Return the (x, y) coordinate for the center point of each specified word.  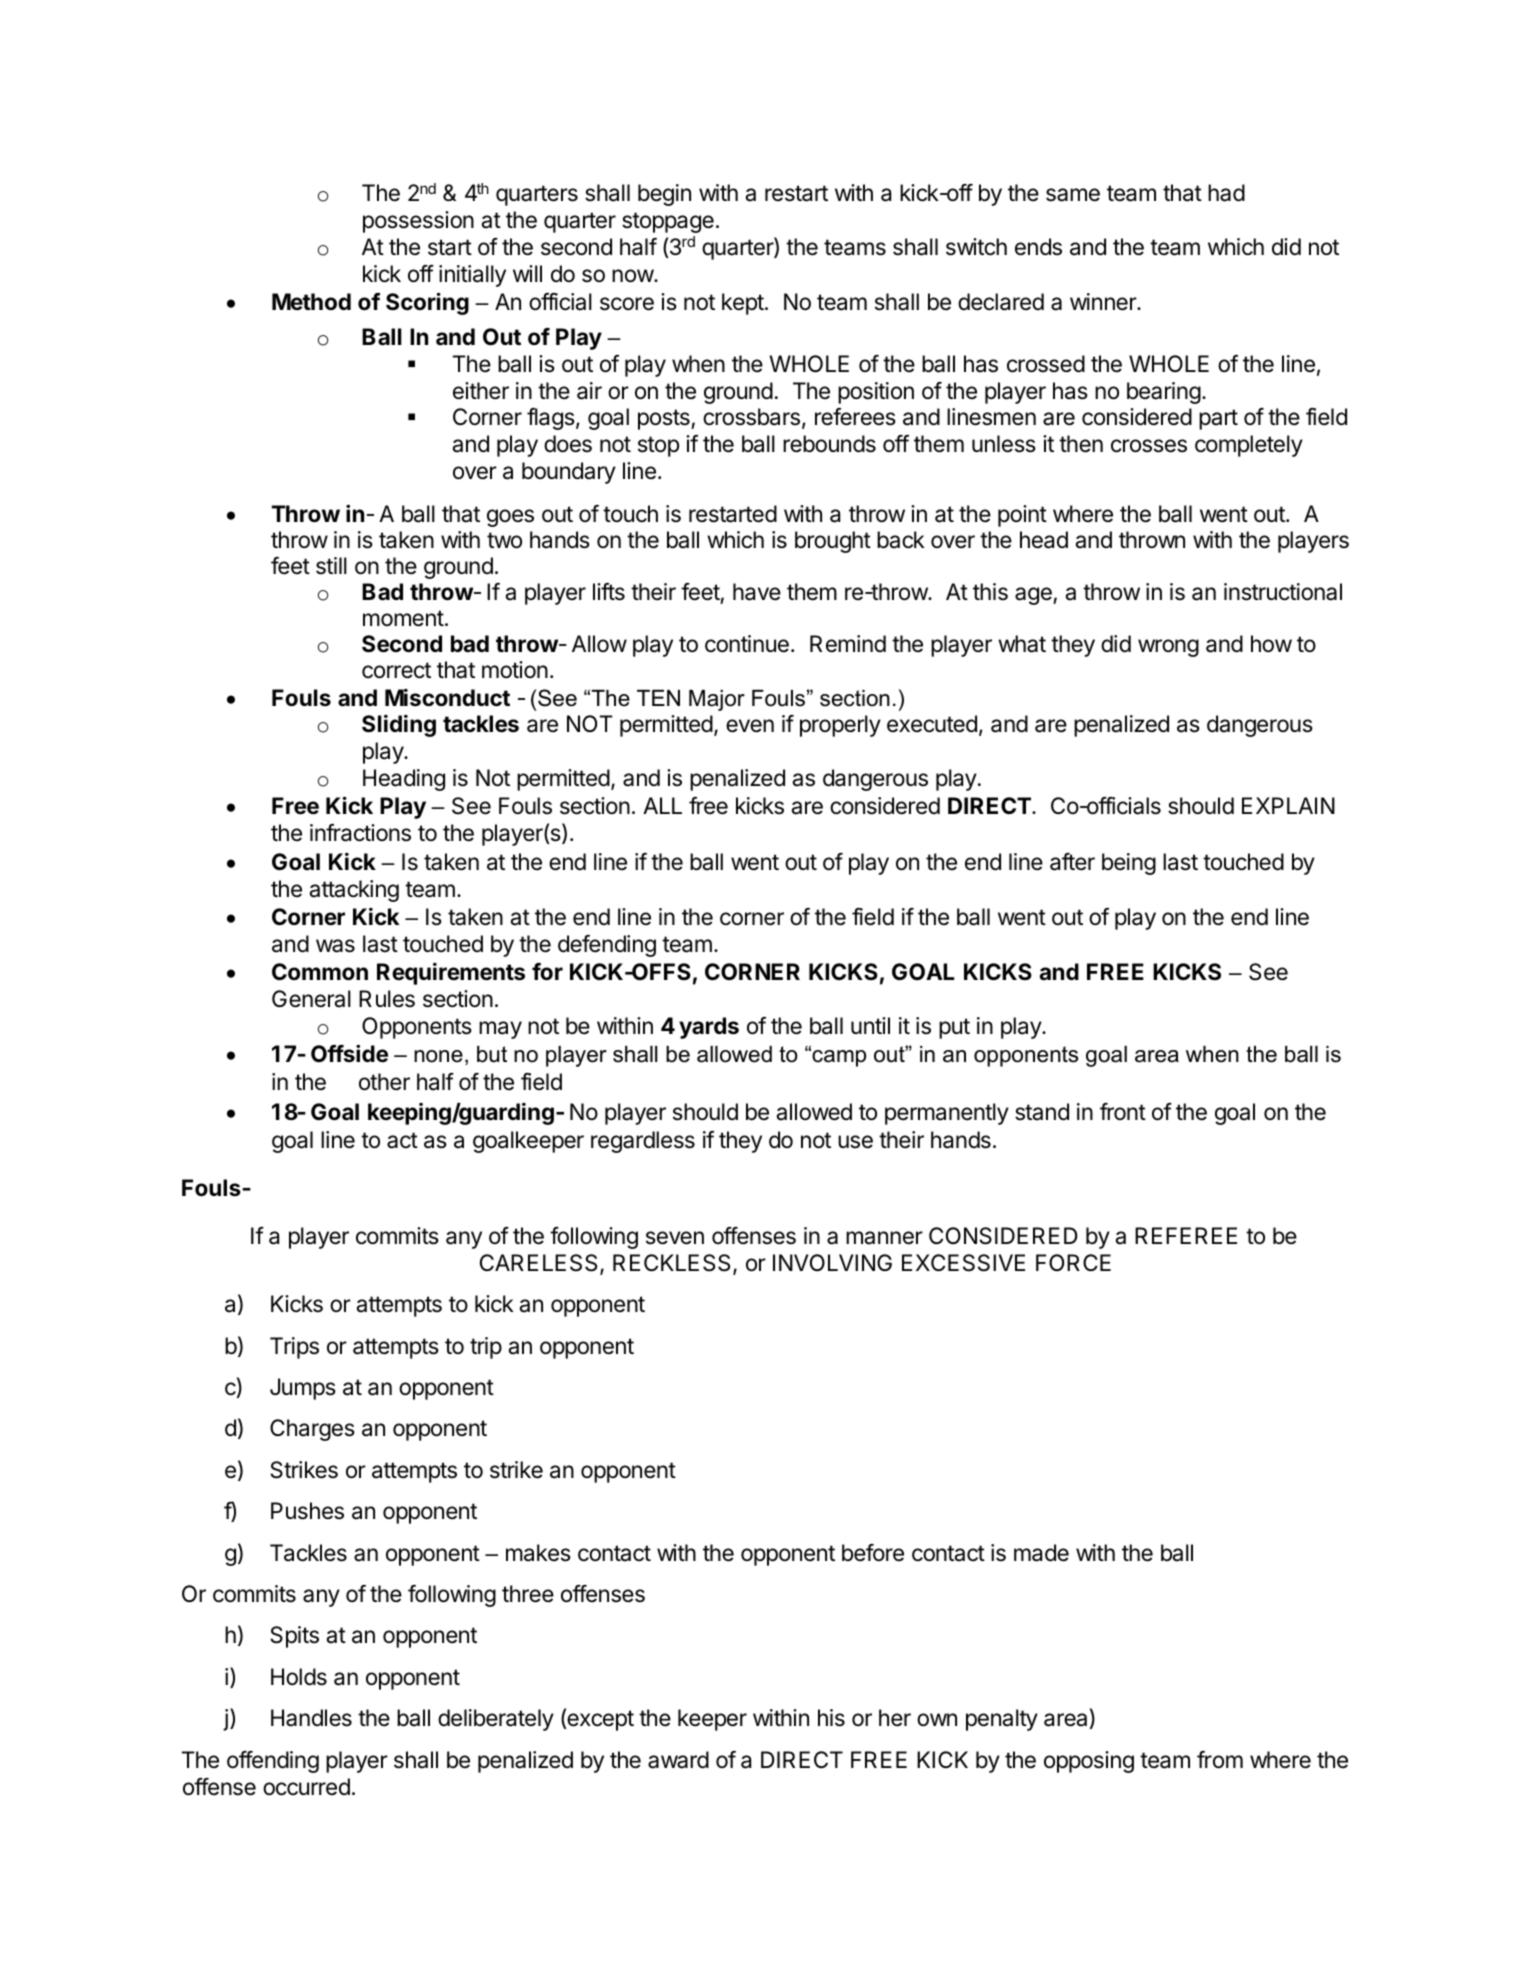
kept (743, 304)
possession (418, 222)
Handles (311, 1718)
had (1226, 193)
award (678, 1760)
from (1220, 1760)
